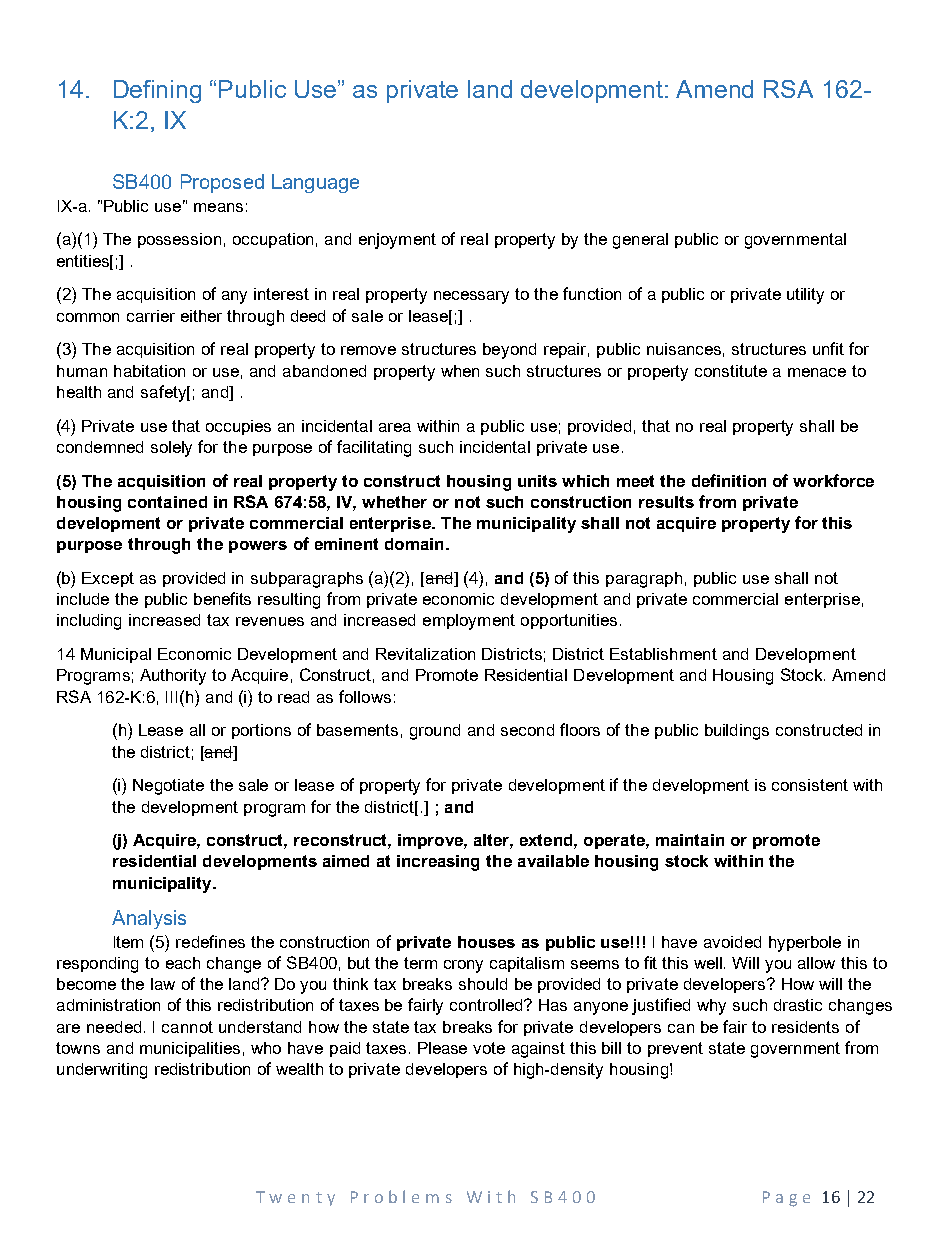  Describe the element at coordinates (469, 622) in the page. I see `employment` at that location.
